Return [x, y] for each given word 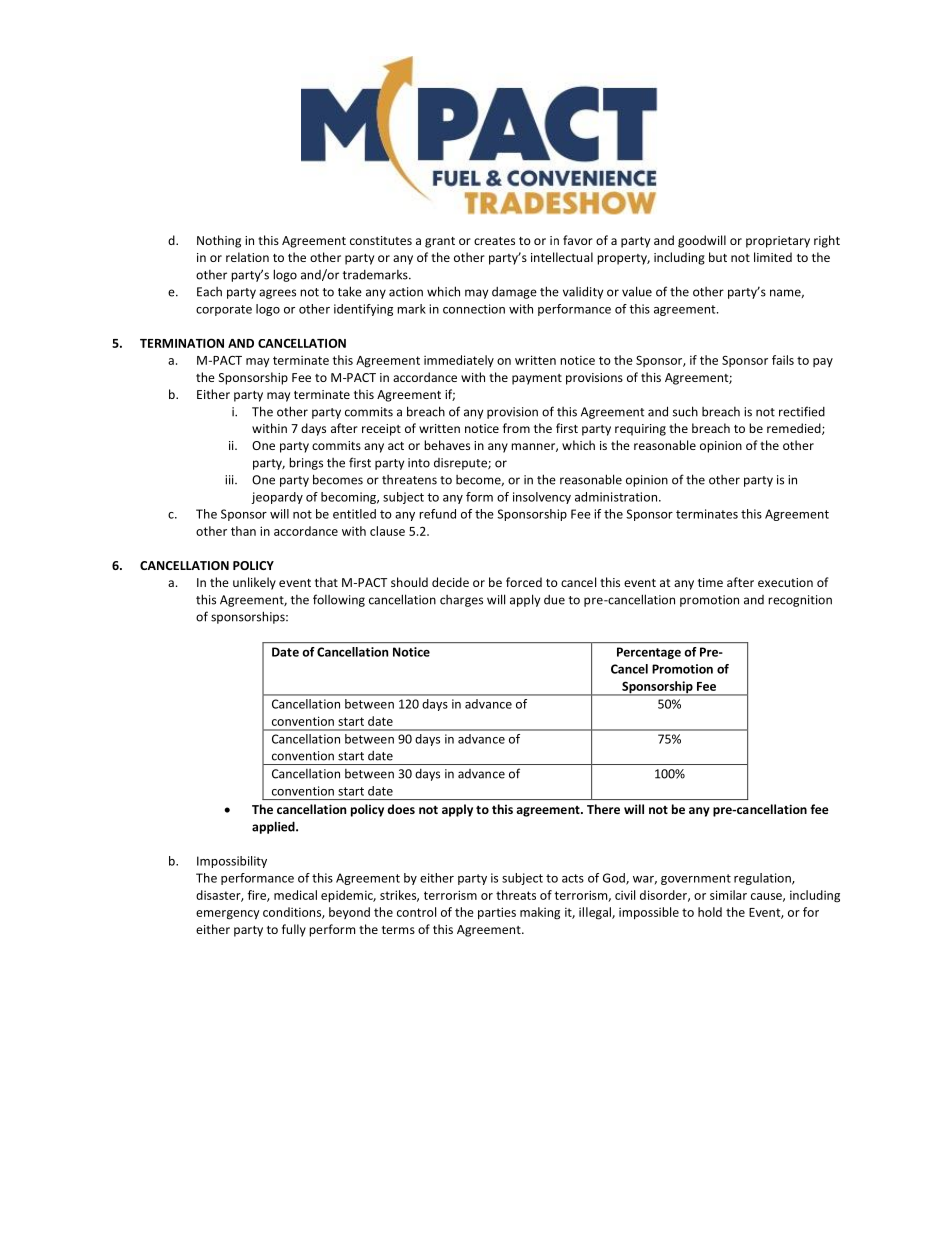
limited [773, 257]
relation [247, 257]
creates [494, 241]
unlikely [254, 583]
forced [524, 582]
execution [785, 582]
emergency [228, 915]
